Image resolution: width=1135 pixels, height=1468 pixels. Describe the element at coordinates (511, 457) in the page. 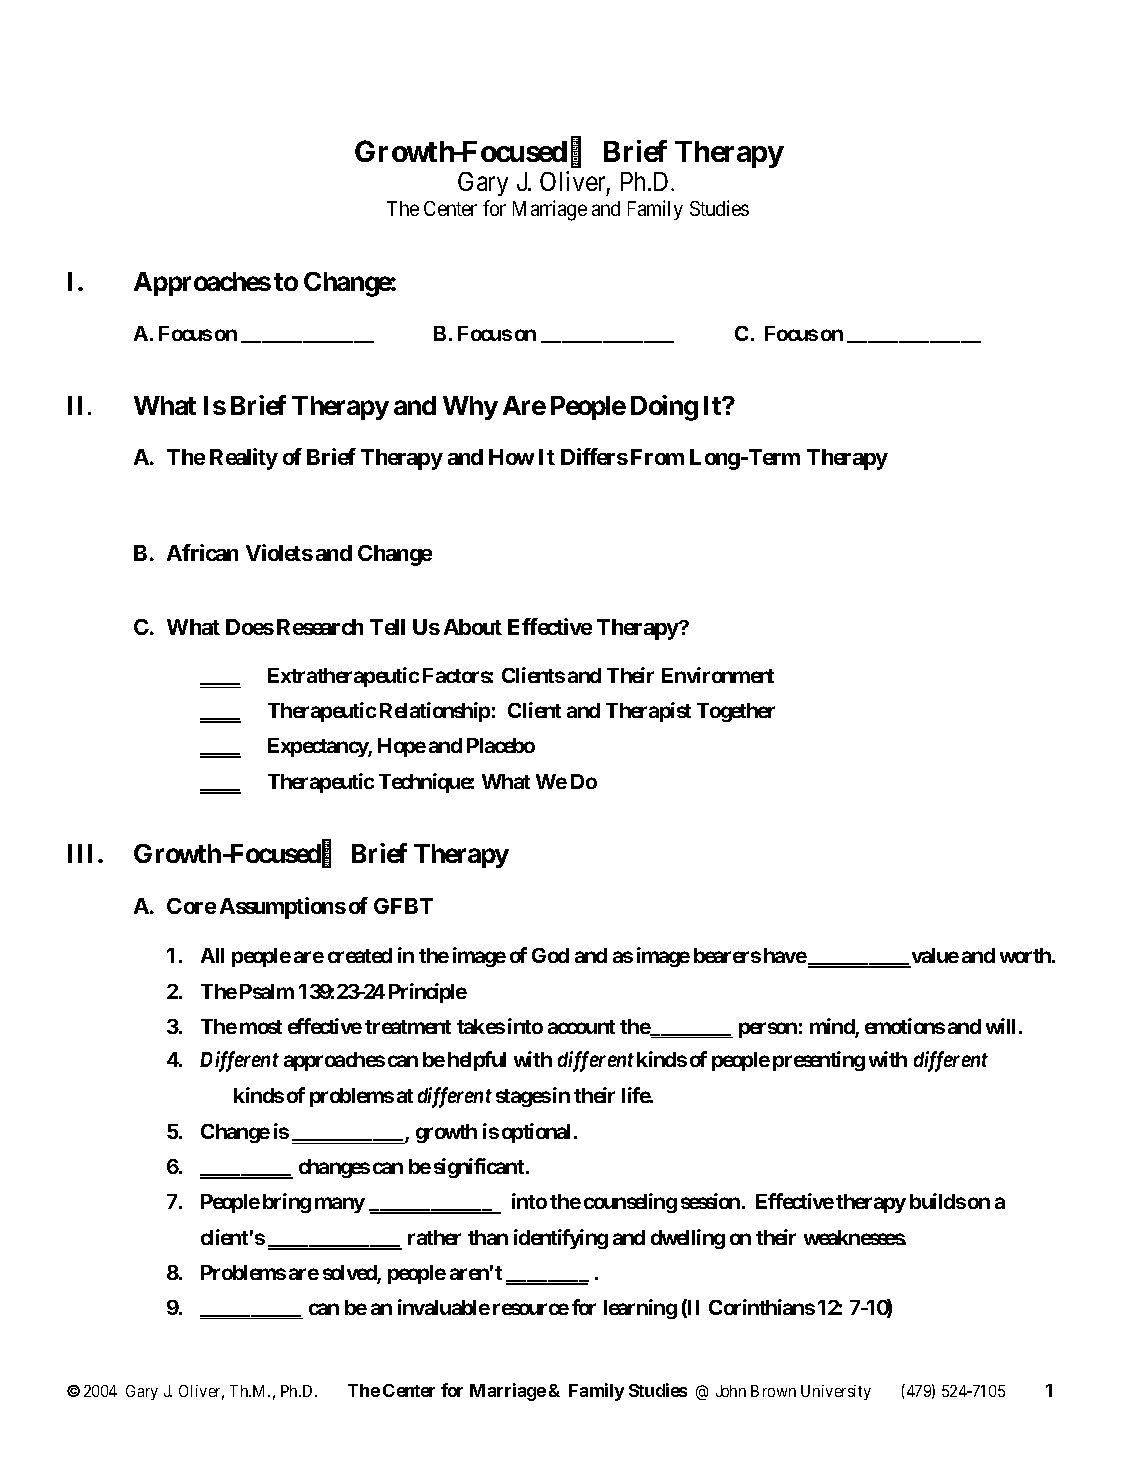

I see `How` at that location.
